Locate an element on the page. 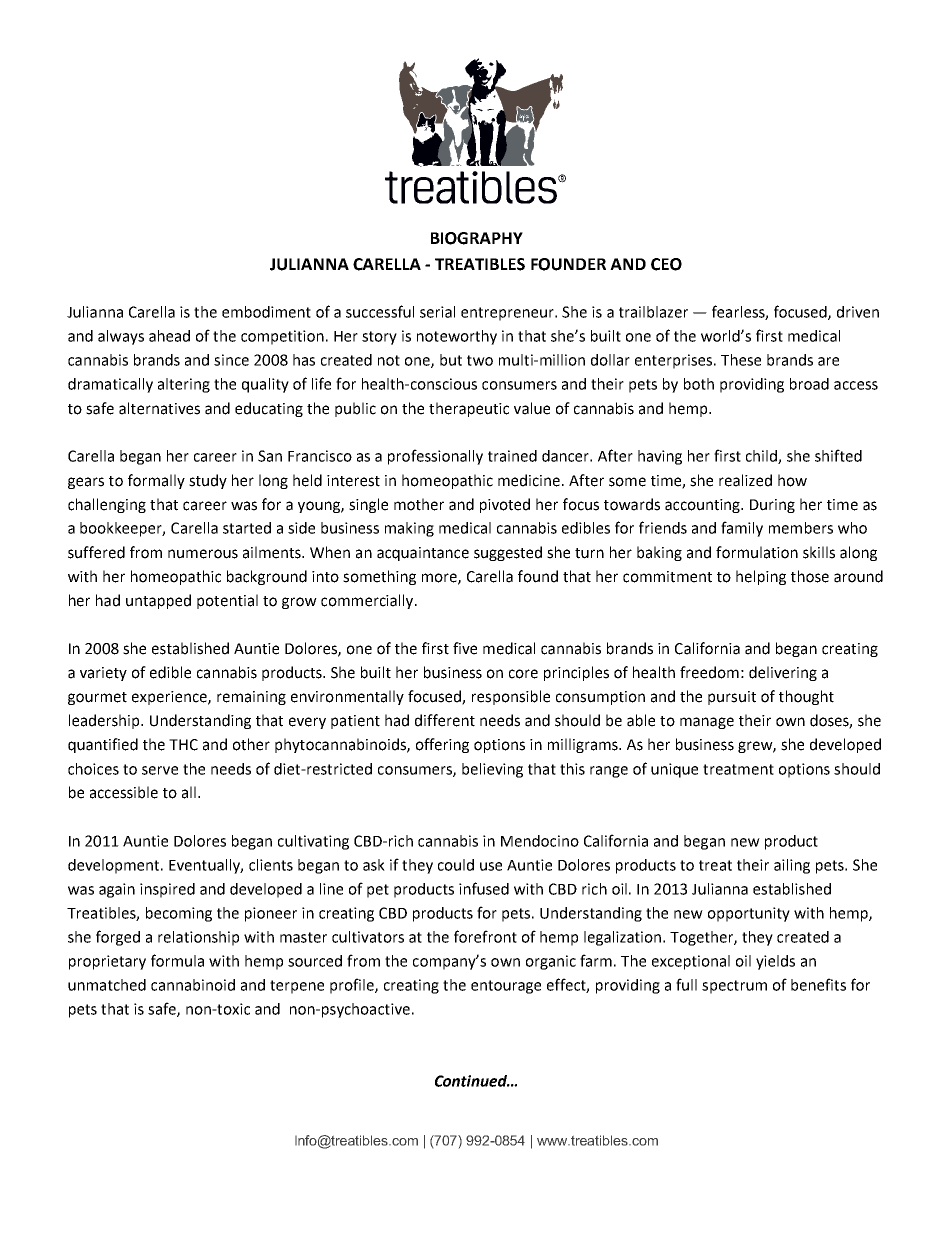 The height and width of the image is (1233, 952). different is located at coordinates (445, 720).
